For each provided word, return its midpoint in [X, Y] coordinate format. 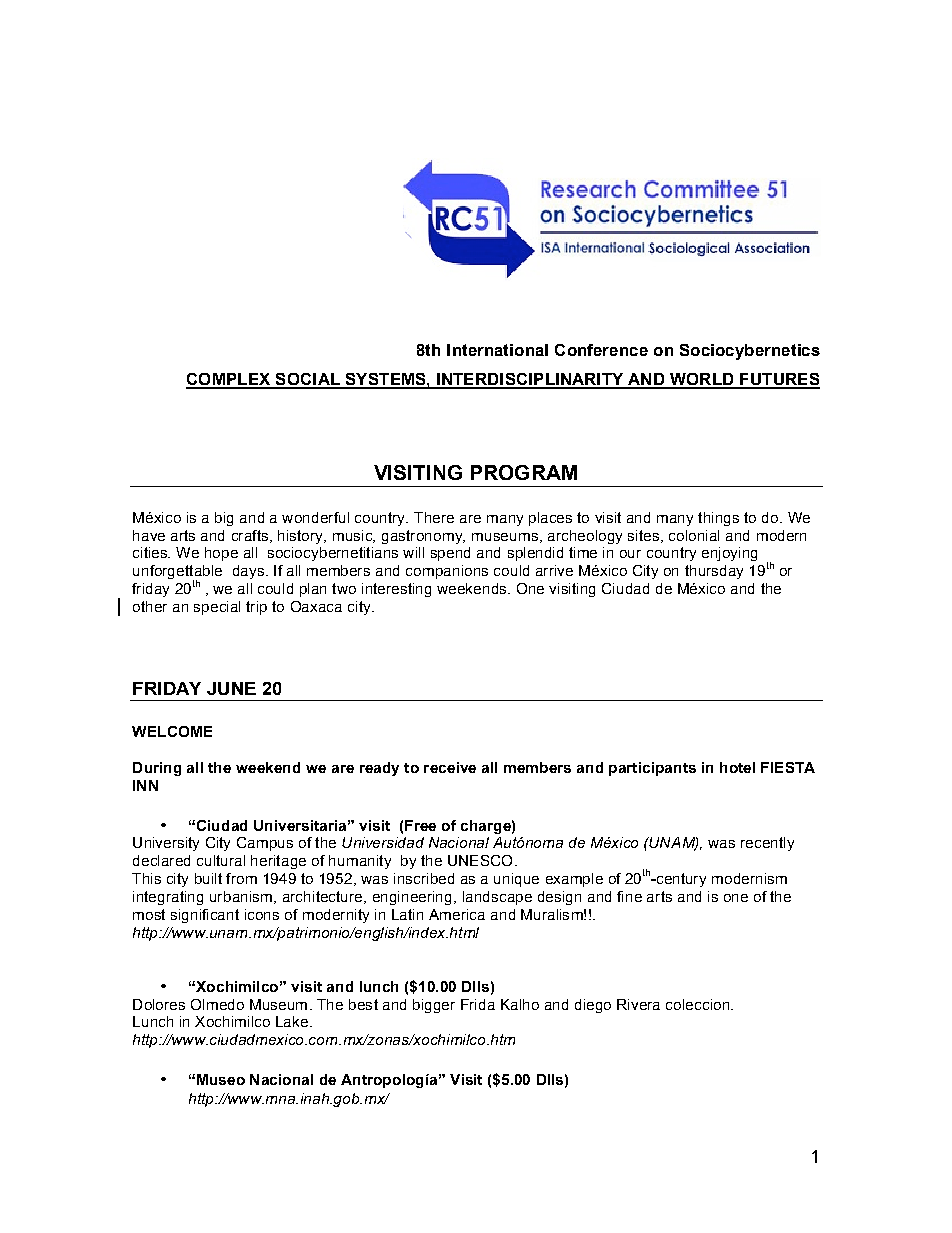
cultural [221, 860]
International [497, 350]
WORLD [702, 380]
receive [450, 767]
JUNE [231, 688]
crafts [250, 535]
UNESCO [480, 860]
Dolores [159, 1004]
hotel [737, 767]
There [434, 517]
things [718, 519]
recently [767, 844]
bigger [434, 1006]
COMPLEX [229, 380]
